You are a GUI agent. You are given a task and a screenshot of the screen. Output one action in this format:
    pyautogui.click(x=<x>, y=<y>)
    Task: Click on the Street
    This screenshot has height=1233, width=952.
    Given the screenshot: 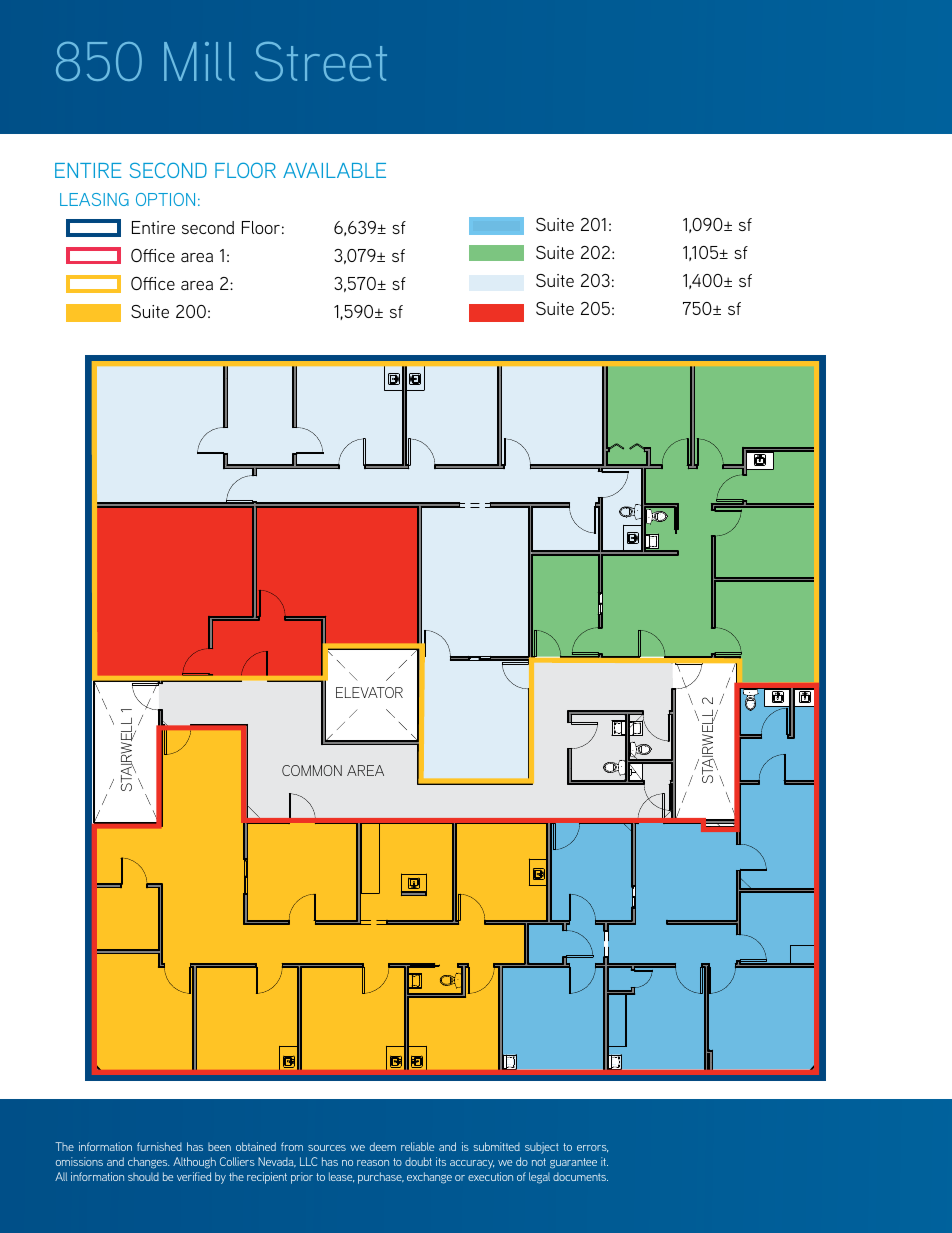 What is the action you would take?
    pyautogui.click(x=321, y=61)
